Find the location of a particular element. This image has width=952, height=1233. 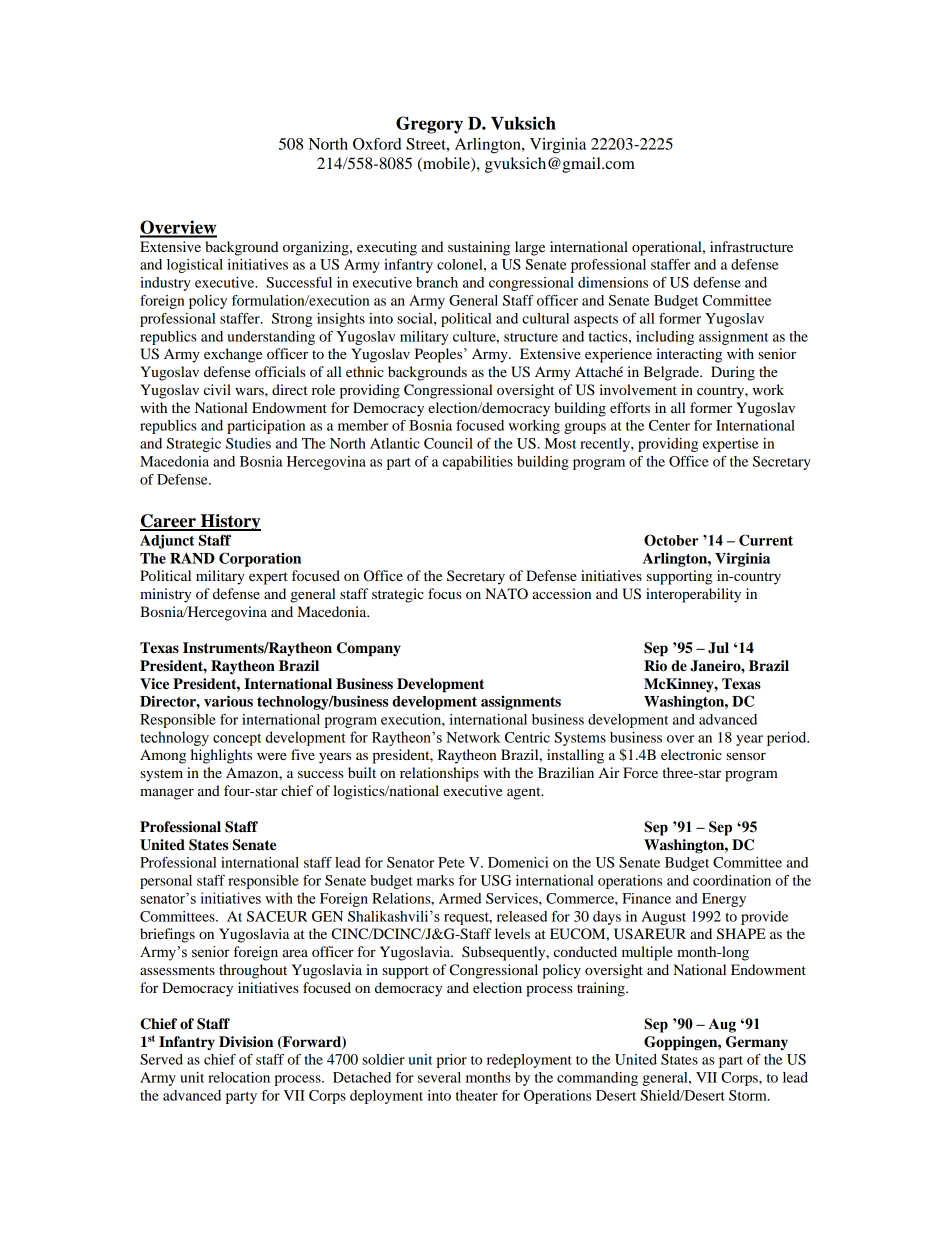

Gregory is located at coordinates (429, 125).
